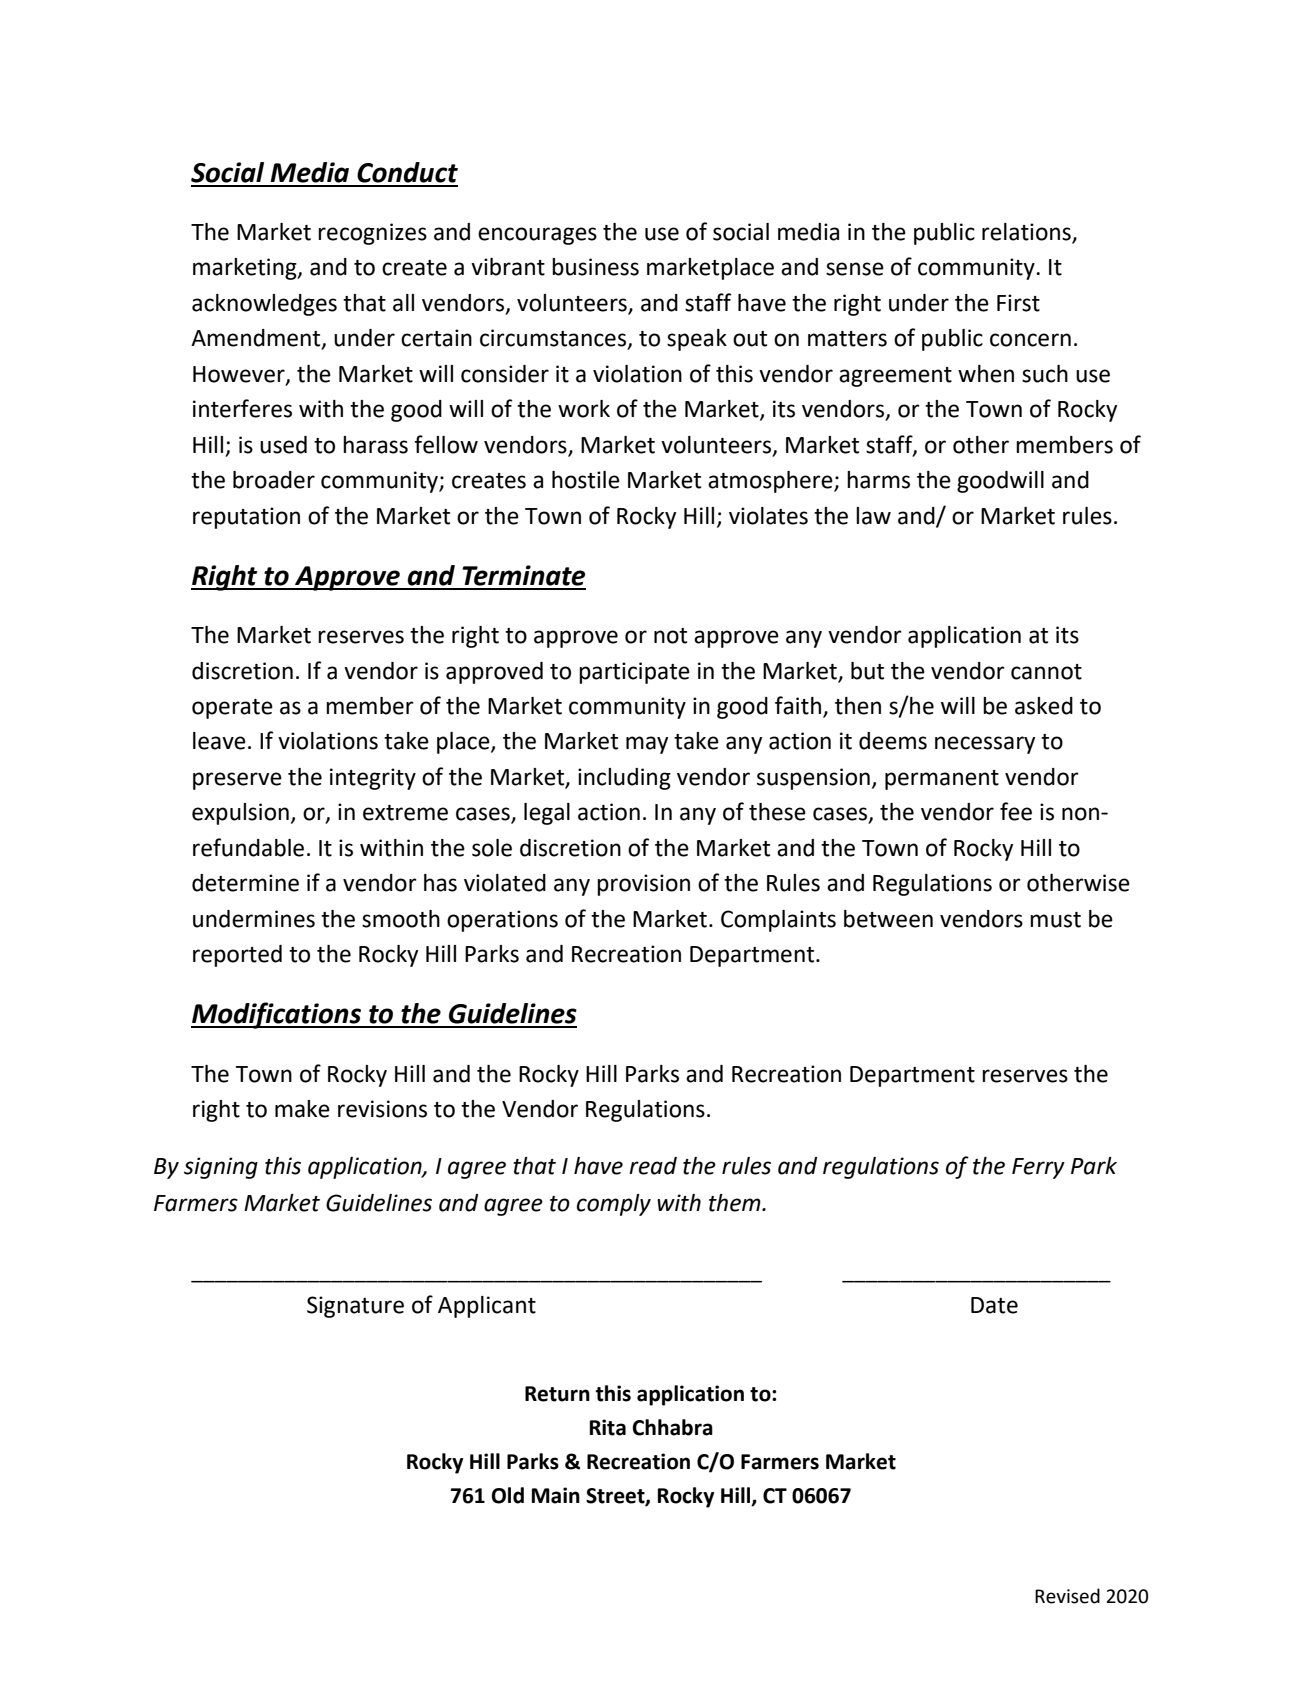 The width and height of the screenshot is (1302, 1685). Describe the element at coordinates (302, 1109) in the screenshot. I see `make` at that location.
